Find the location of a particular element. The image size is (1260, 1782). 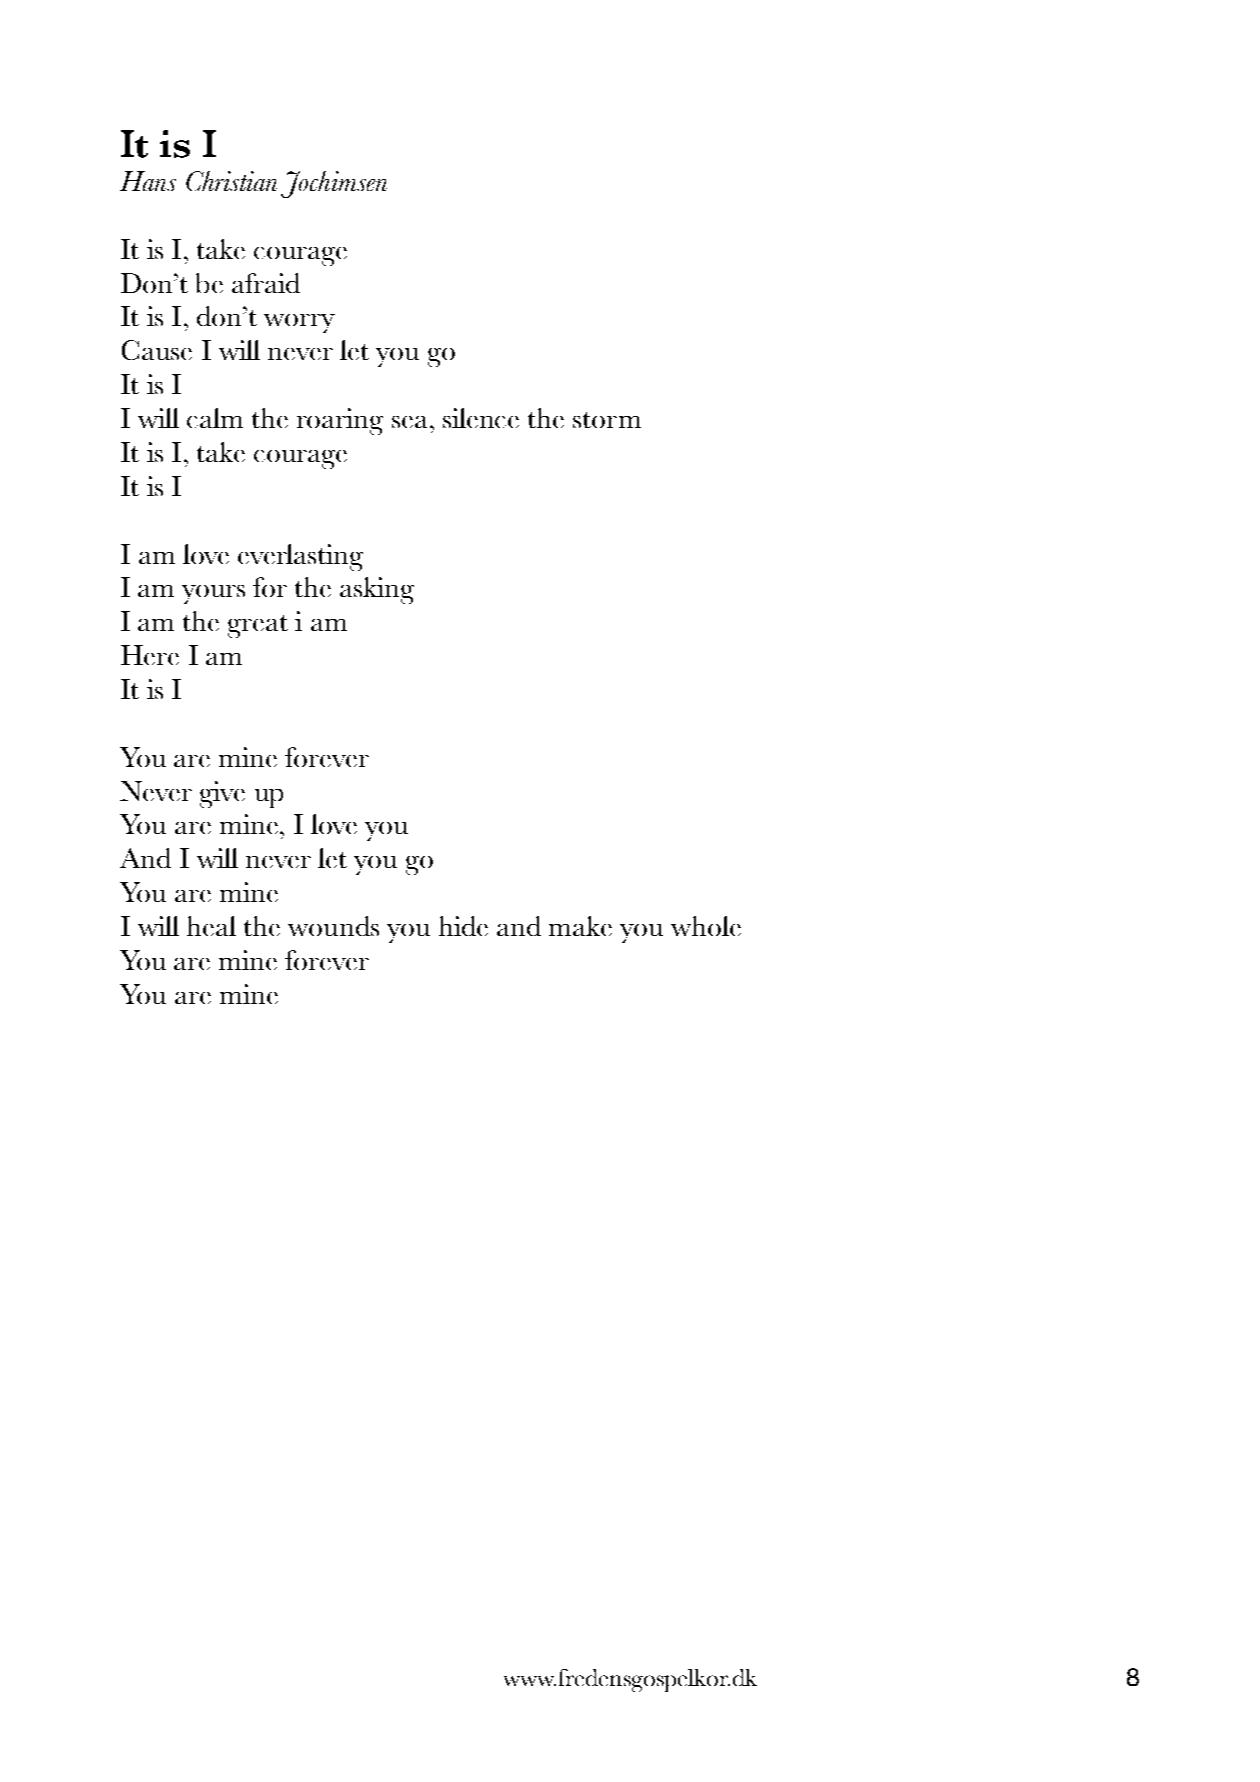

calm is located at coordinates (215, 418).
